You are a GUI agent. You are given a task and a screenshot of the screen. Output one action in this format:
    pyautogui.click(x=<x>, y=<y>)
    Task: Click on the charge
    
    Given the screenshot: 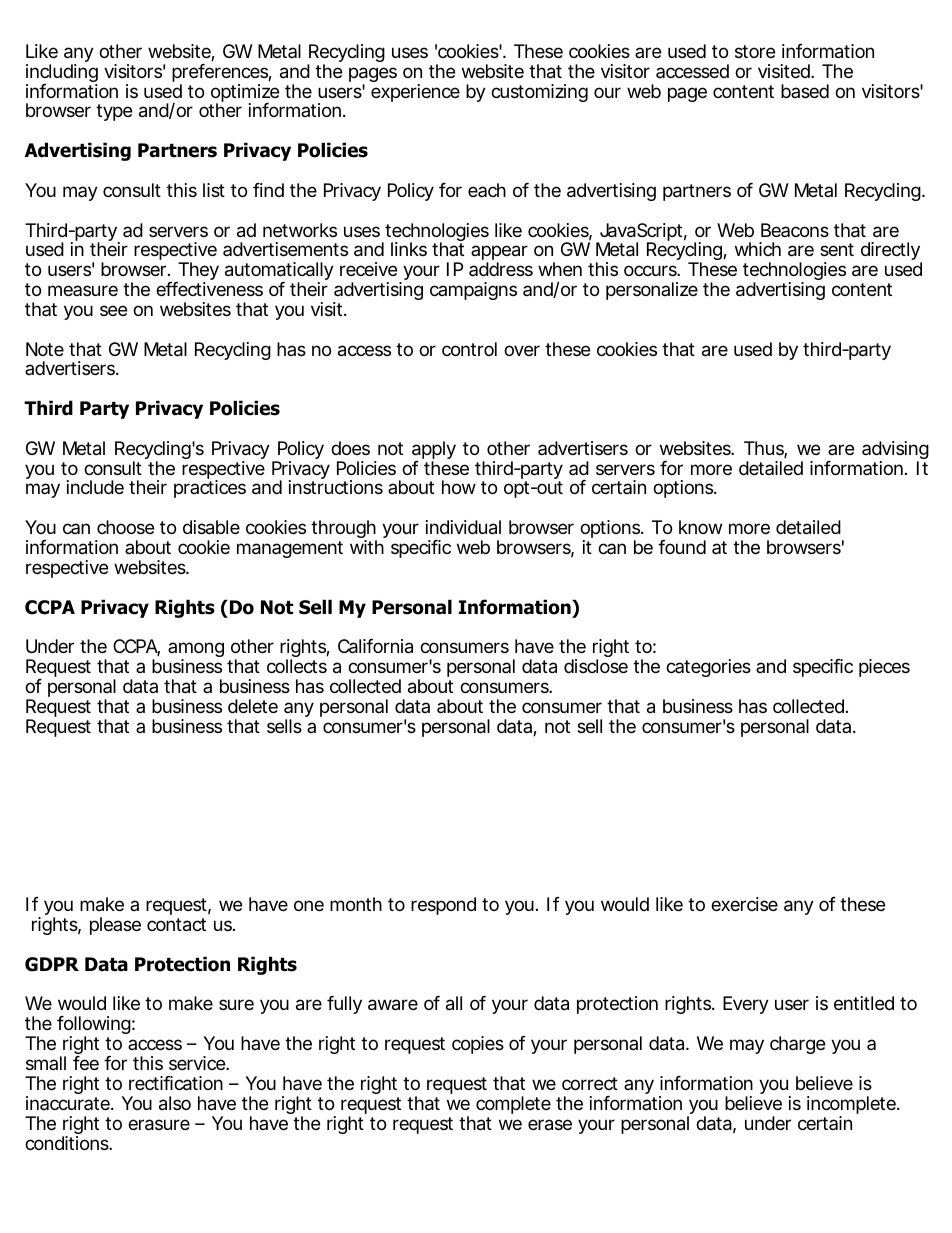 What is the action you would take?
    pyautogui.click(x=797, y=1045)
